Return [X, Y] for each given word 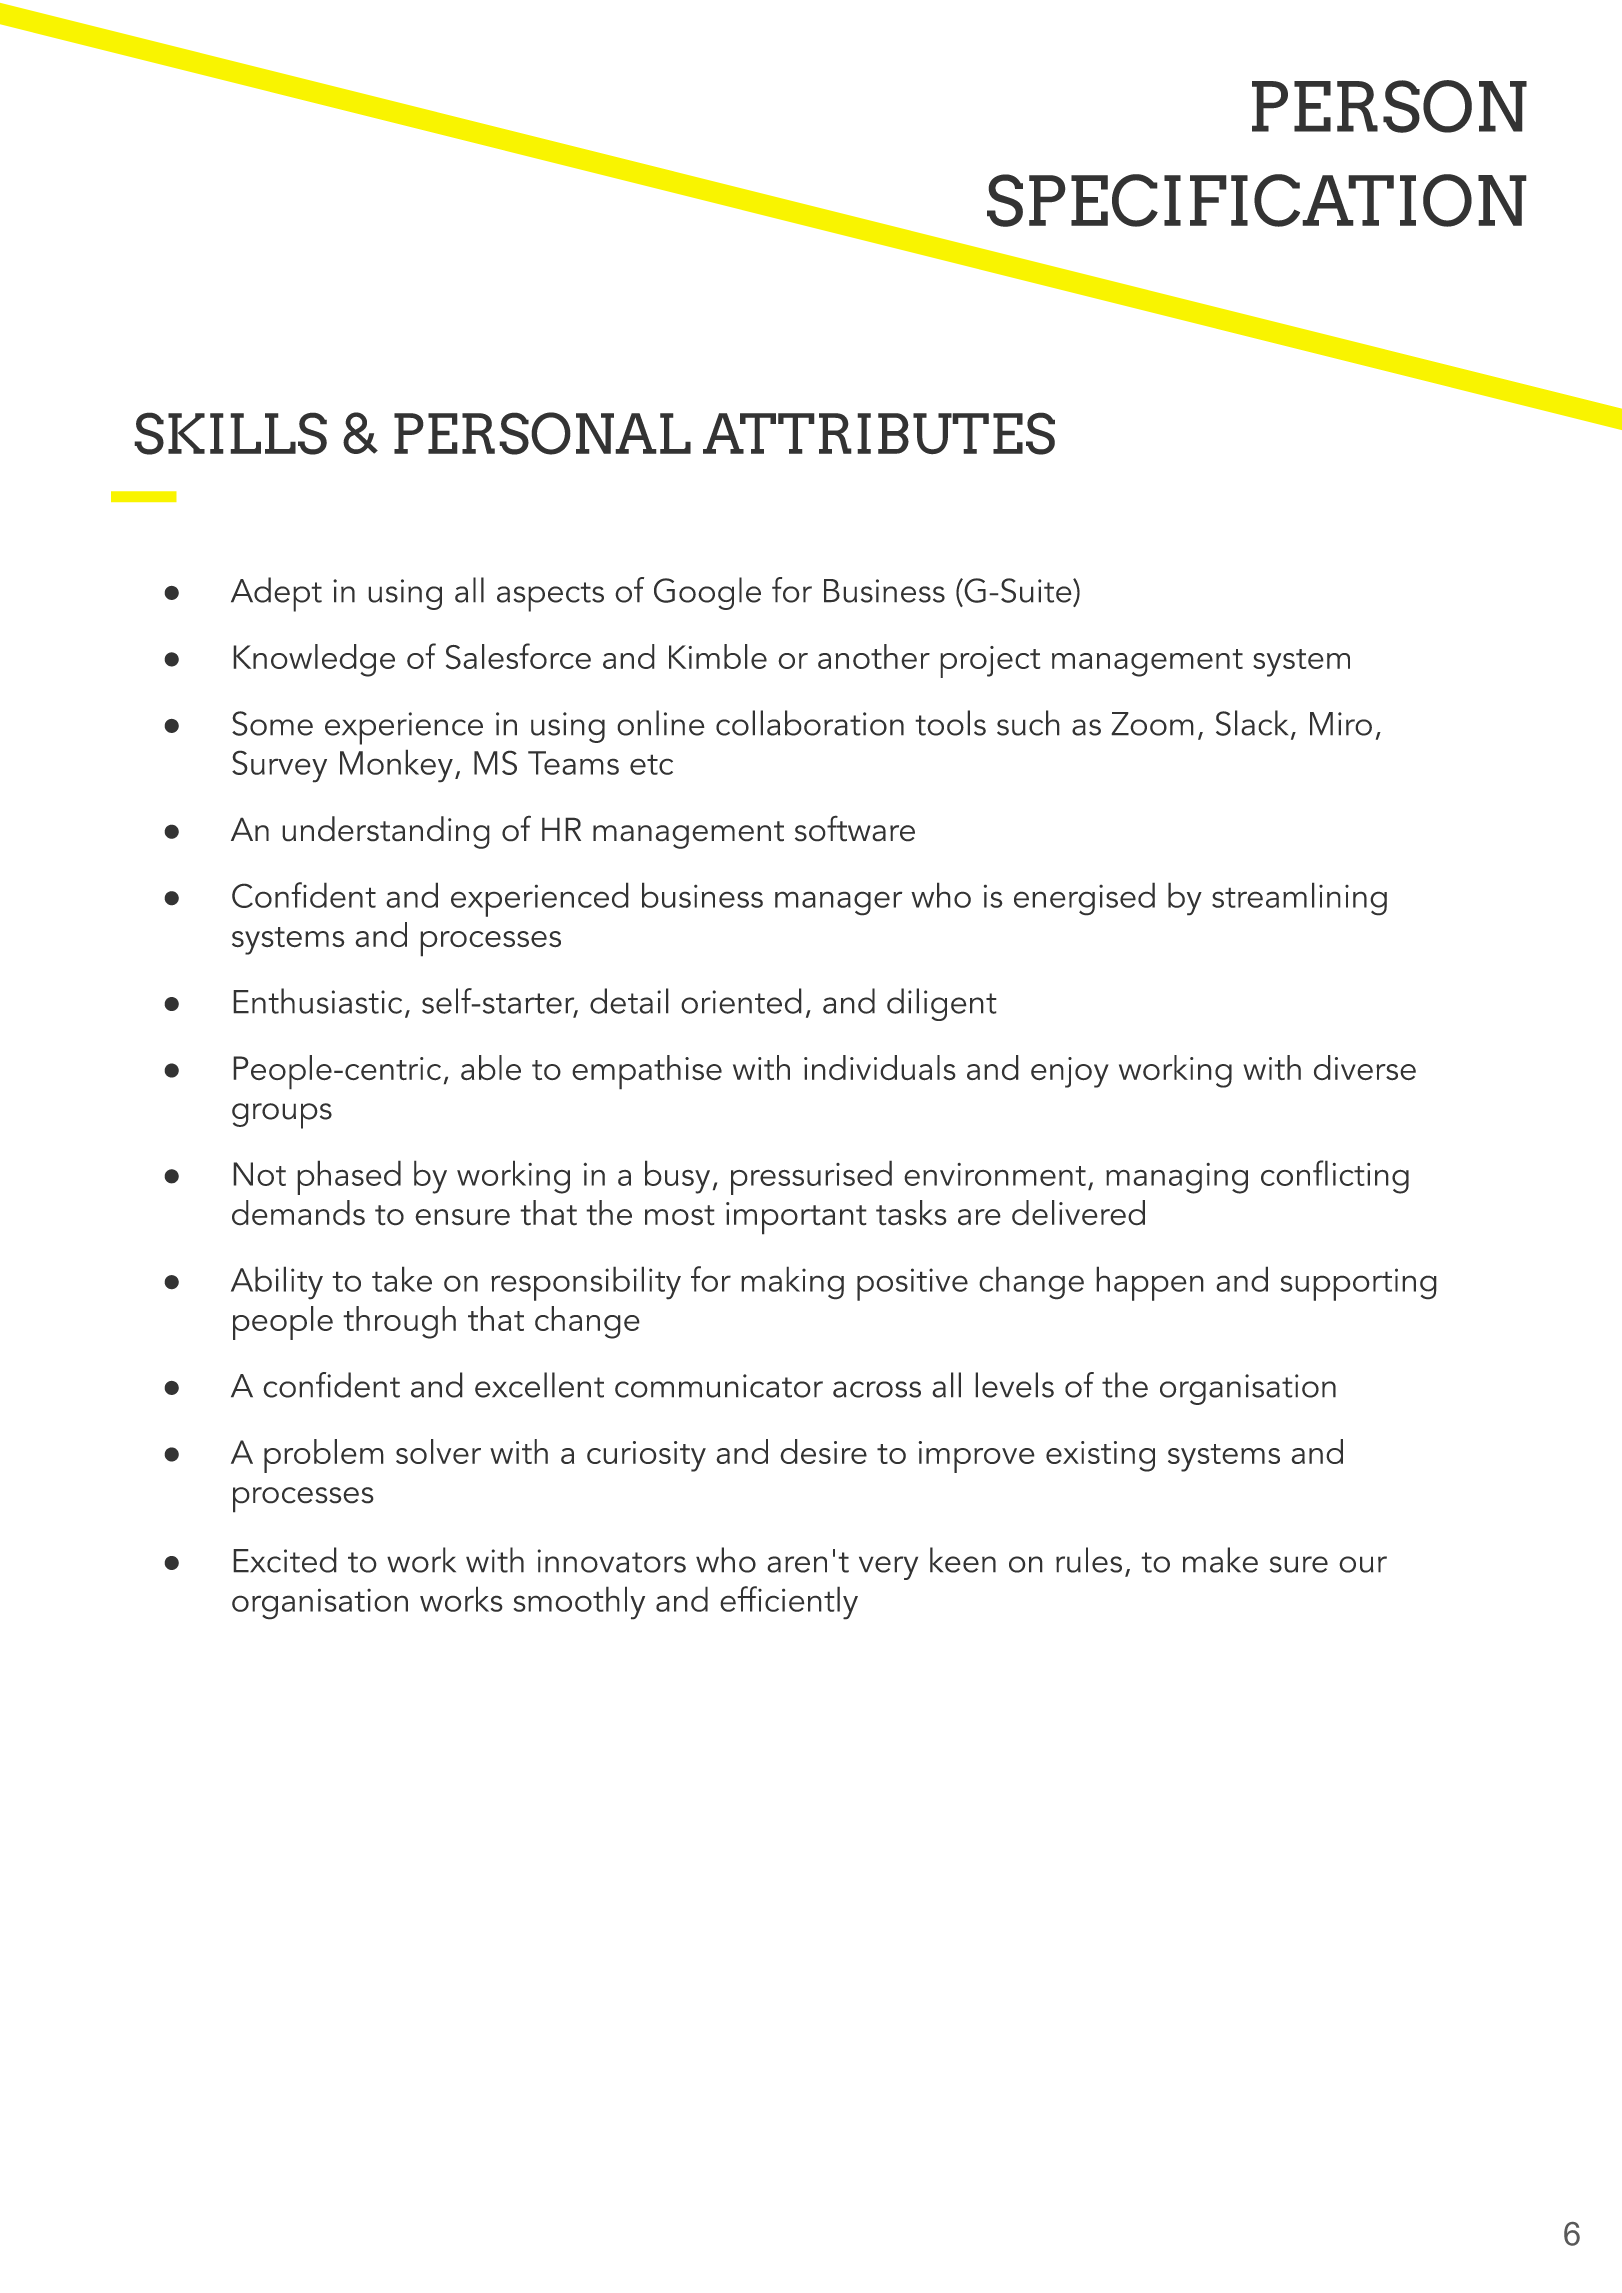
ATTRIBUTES [879, 433]
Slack [1252, 723]
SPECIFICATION [1257, 200]
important [796, 1218]
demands [298, 1213]
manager [839, 903]
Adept [276, 594]
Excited [285, 1560]
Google [707, 593]
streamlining [1299, 899]
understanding [386, 832]
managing [1177, 1178]
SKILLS [230, 433]
